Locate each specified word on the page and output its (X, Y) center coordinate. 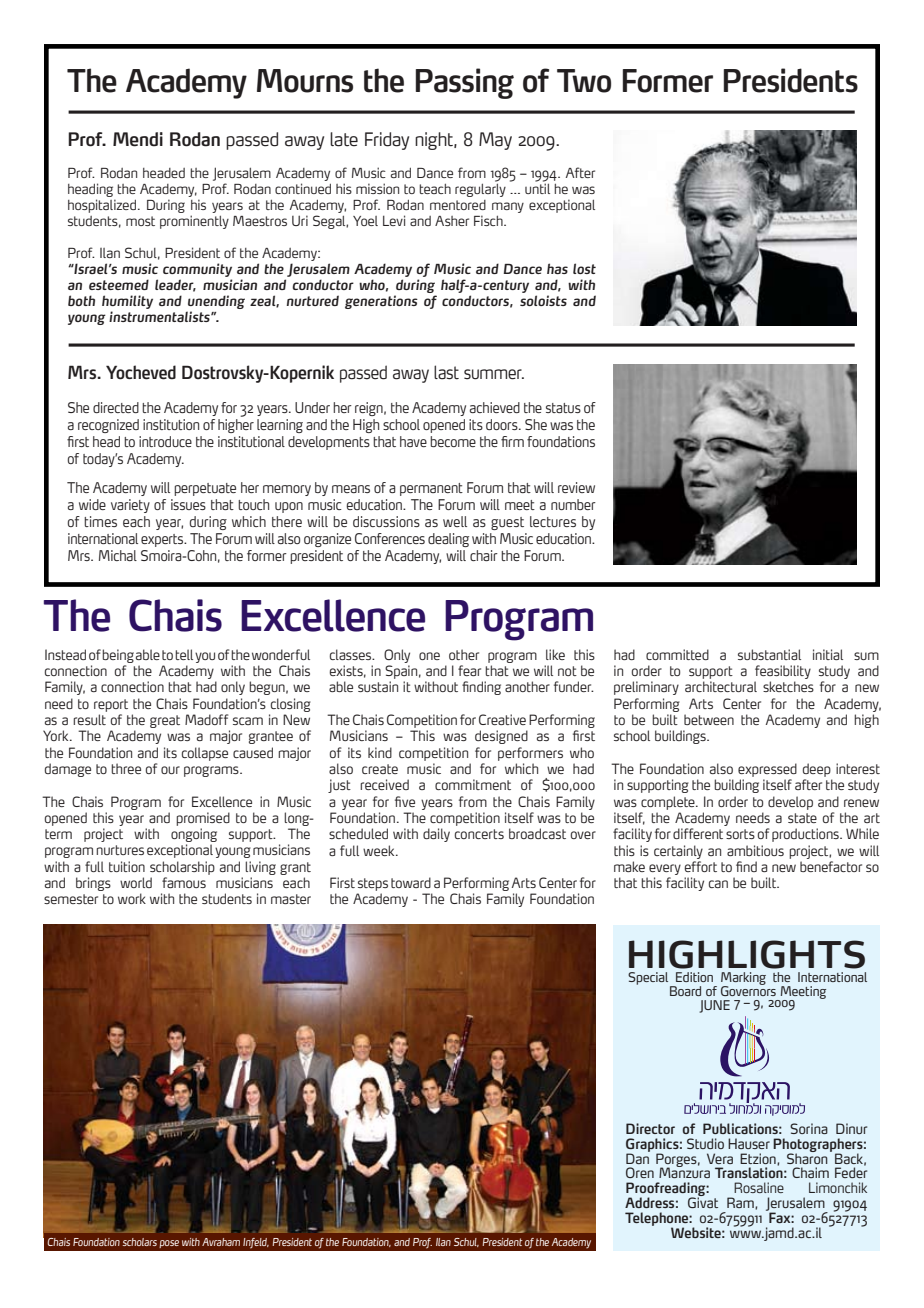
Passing (465, 83)
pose (169, 1244)
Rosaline (759, 1187)
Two (584, 81)
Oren (640, 1172)
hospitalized (102, 206)
